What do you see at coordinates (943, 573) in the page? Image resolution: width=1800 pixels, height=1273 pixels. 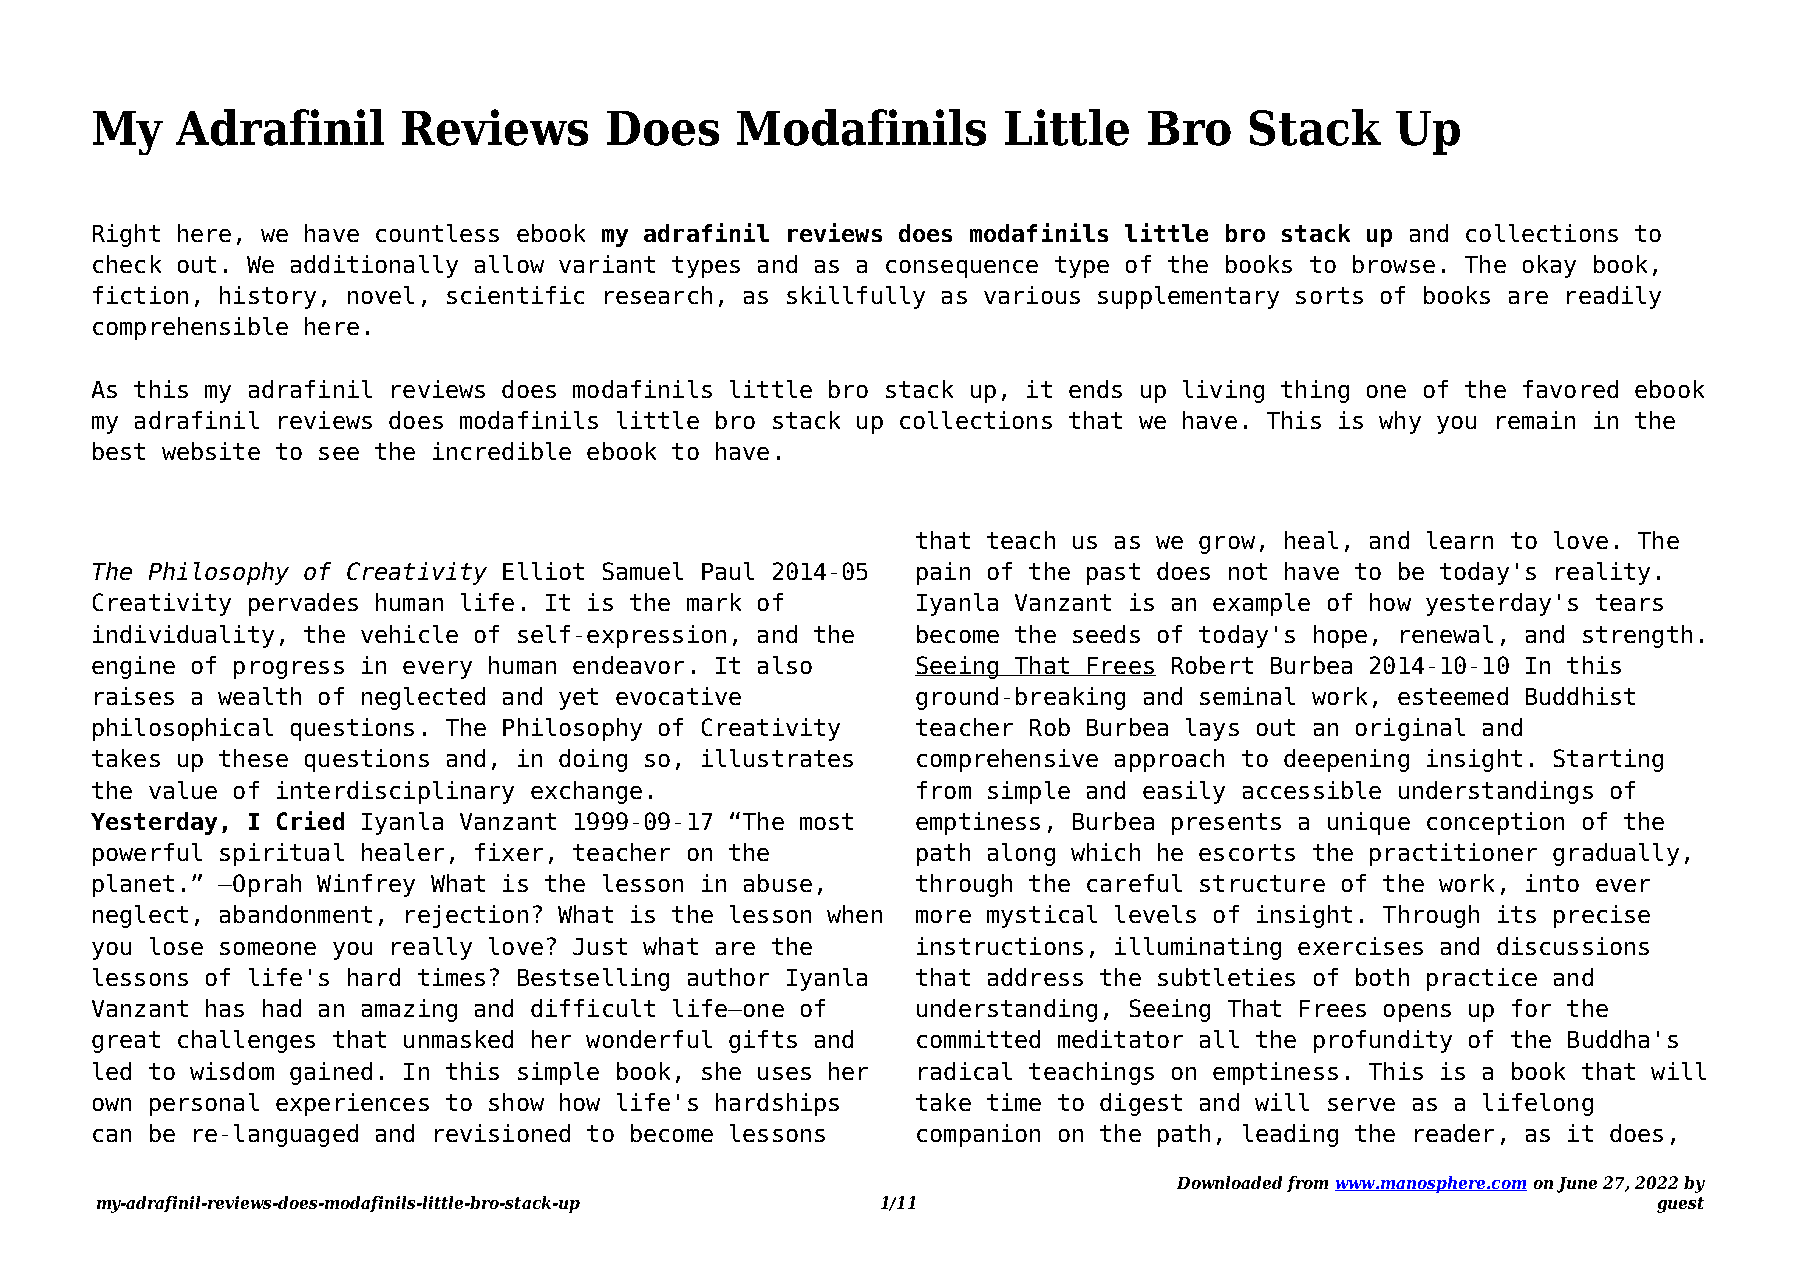 I see `pain` at bounding box center [943, 573].
